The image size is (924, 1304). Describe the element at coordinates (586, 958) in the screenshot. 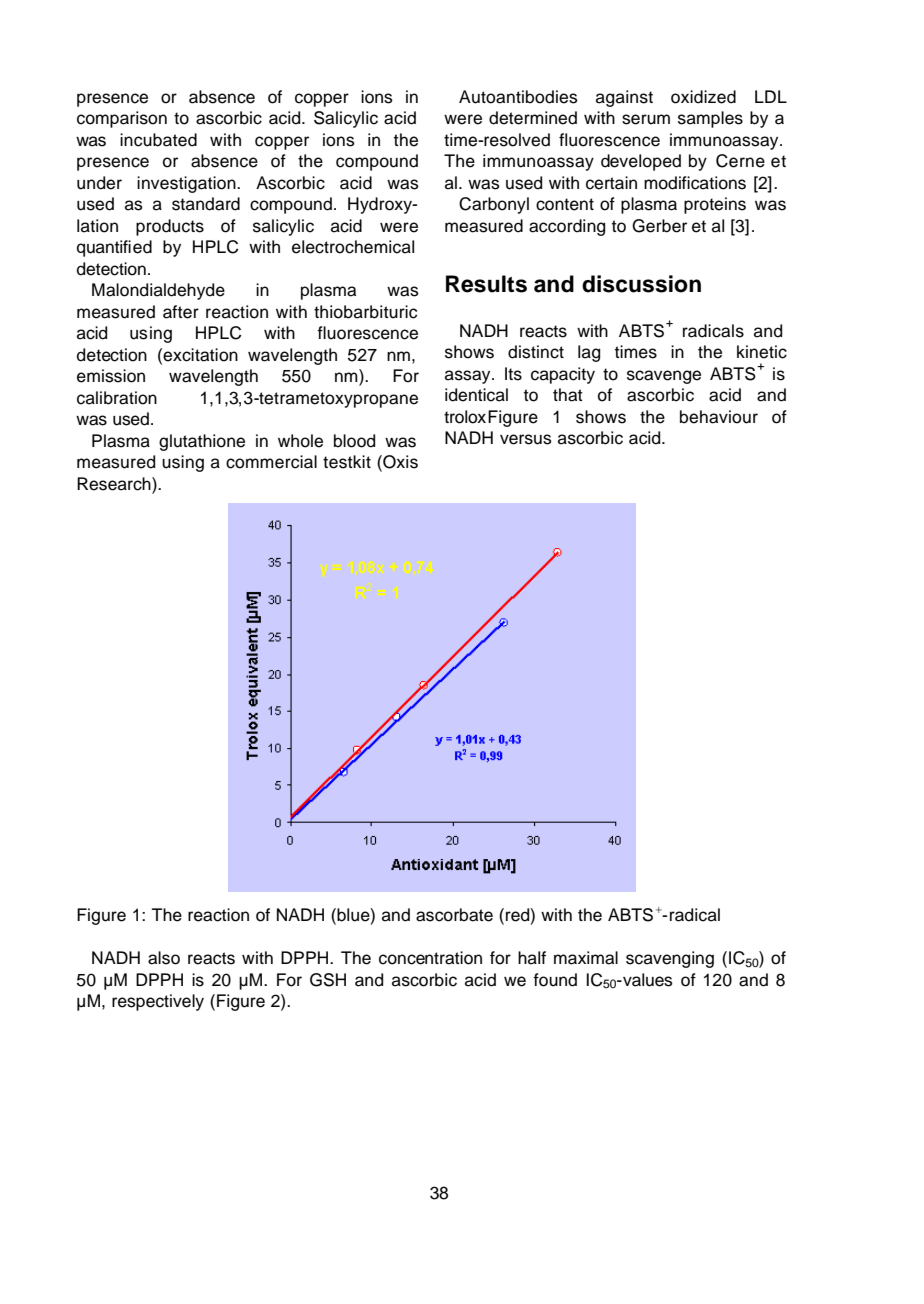

I see `maximal` at that location.
